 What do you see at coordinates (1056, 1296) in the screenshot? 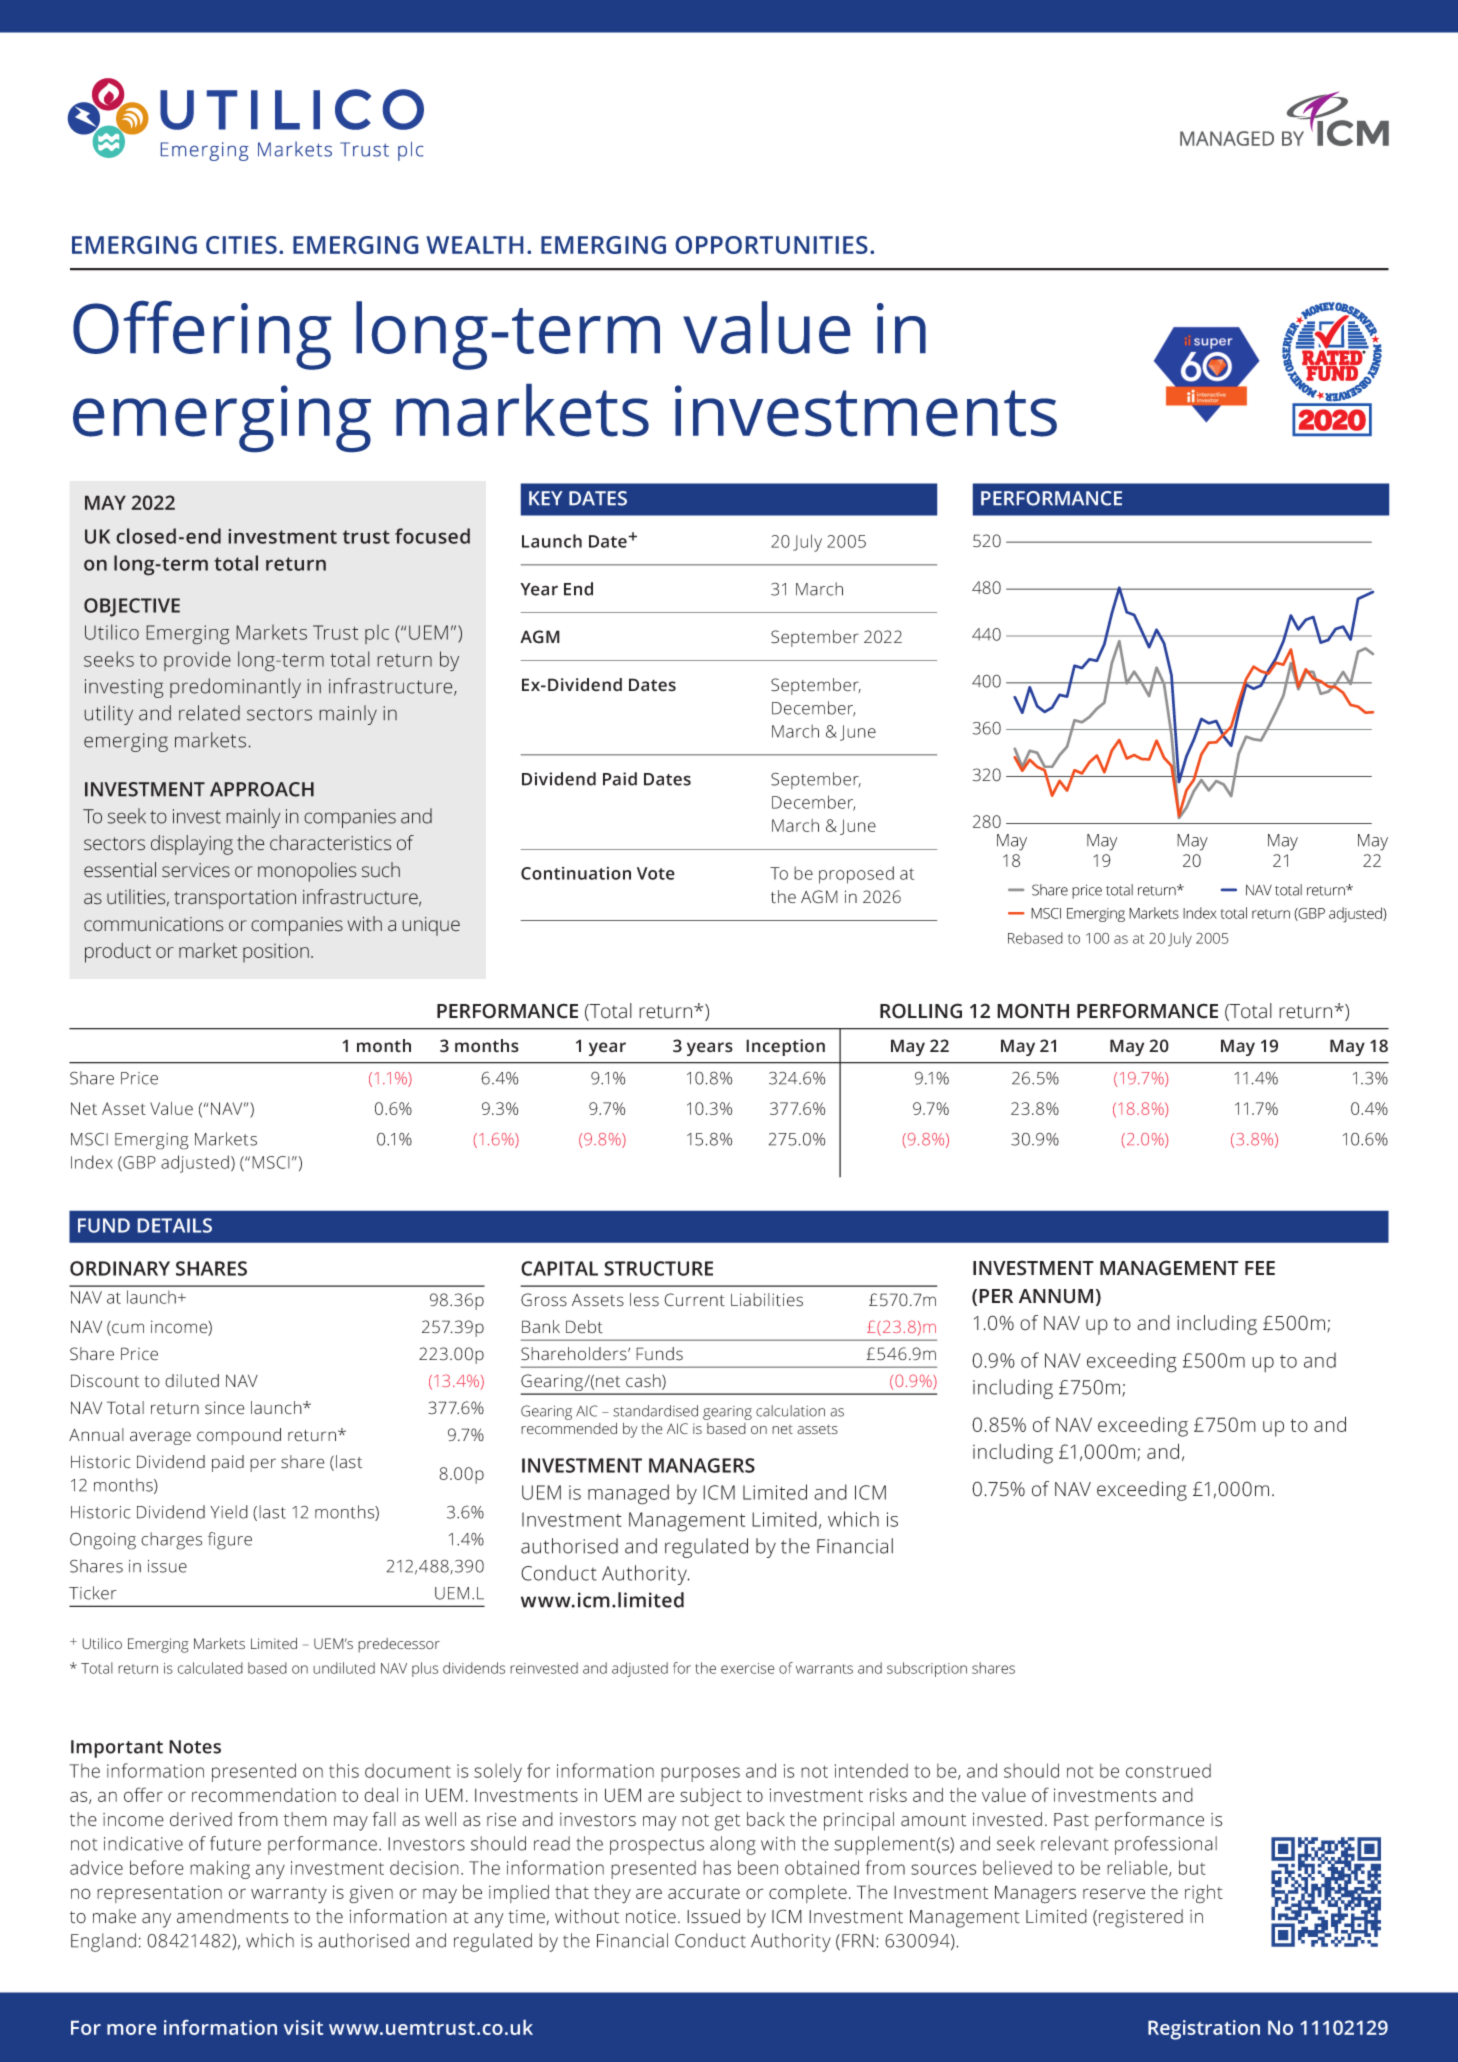
I see `ANNUM` at bounding box center [1056, 1296].
